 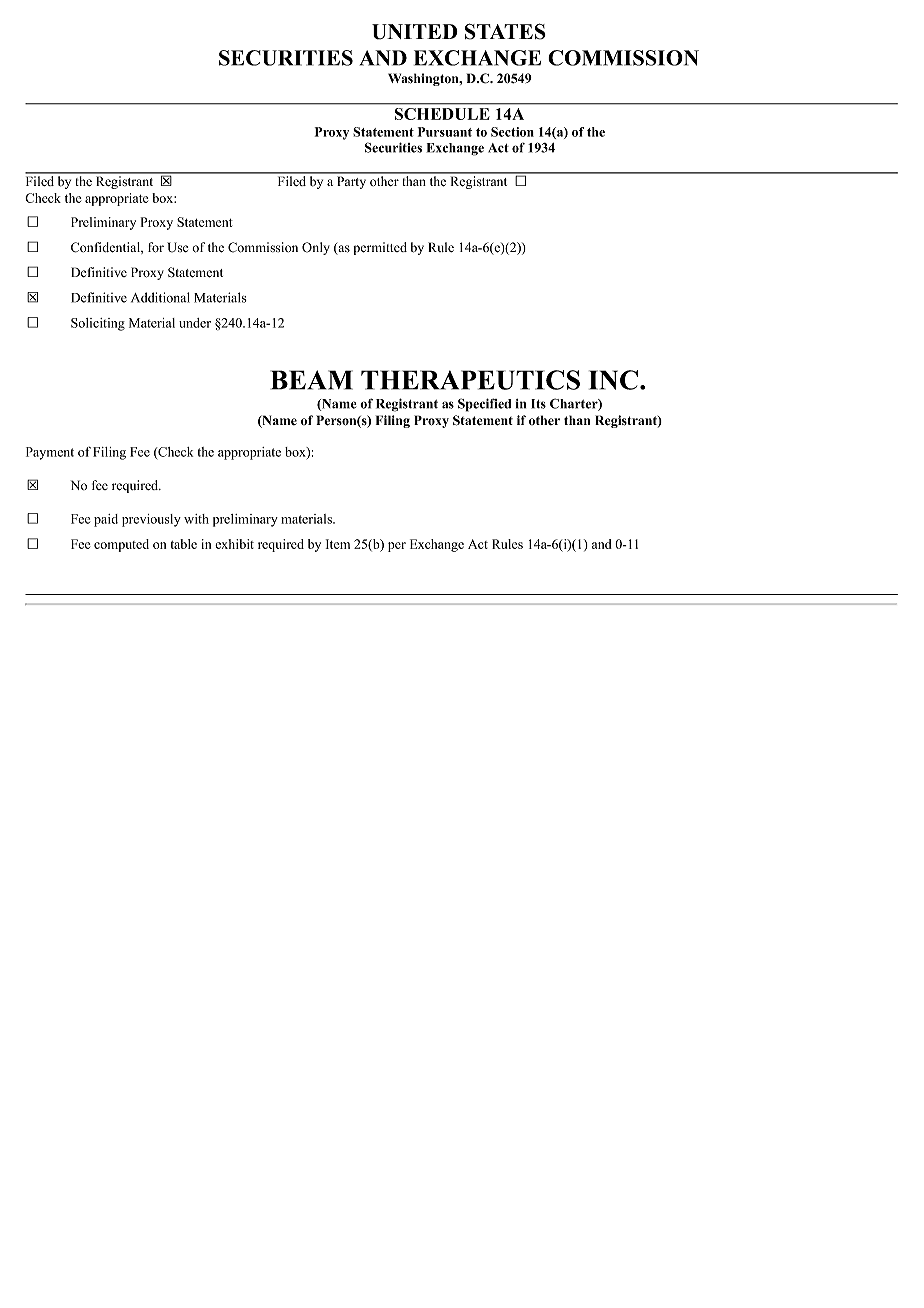 I want to click on Payment, so click(x=50, y=453).
